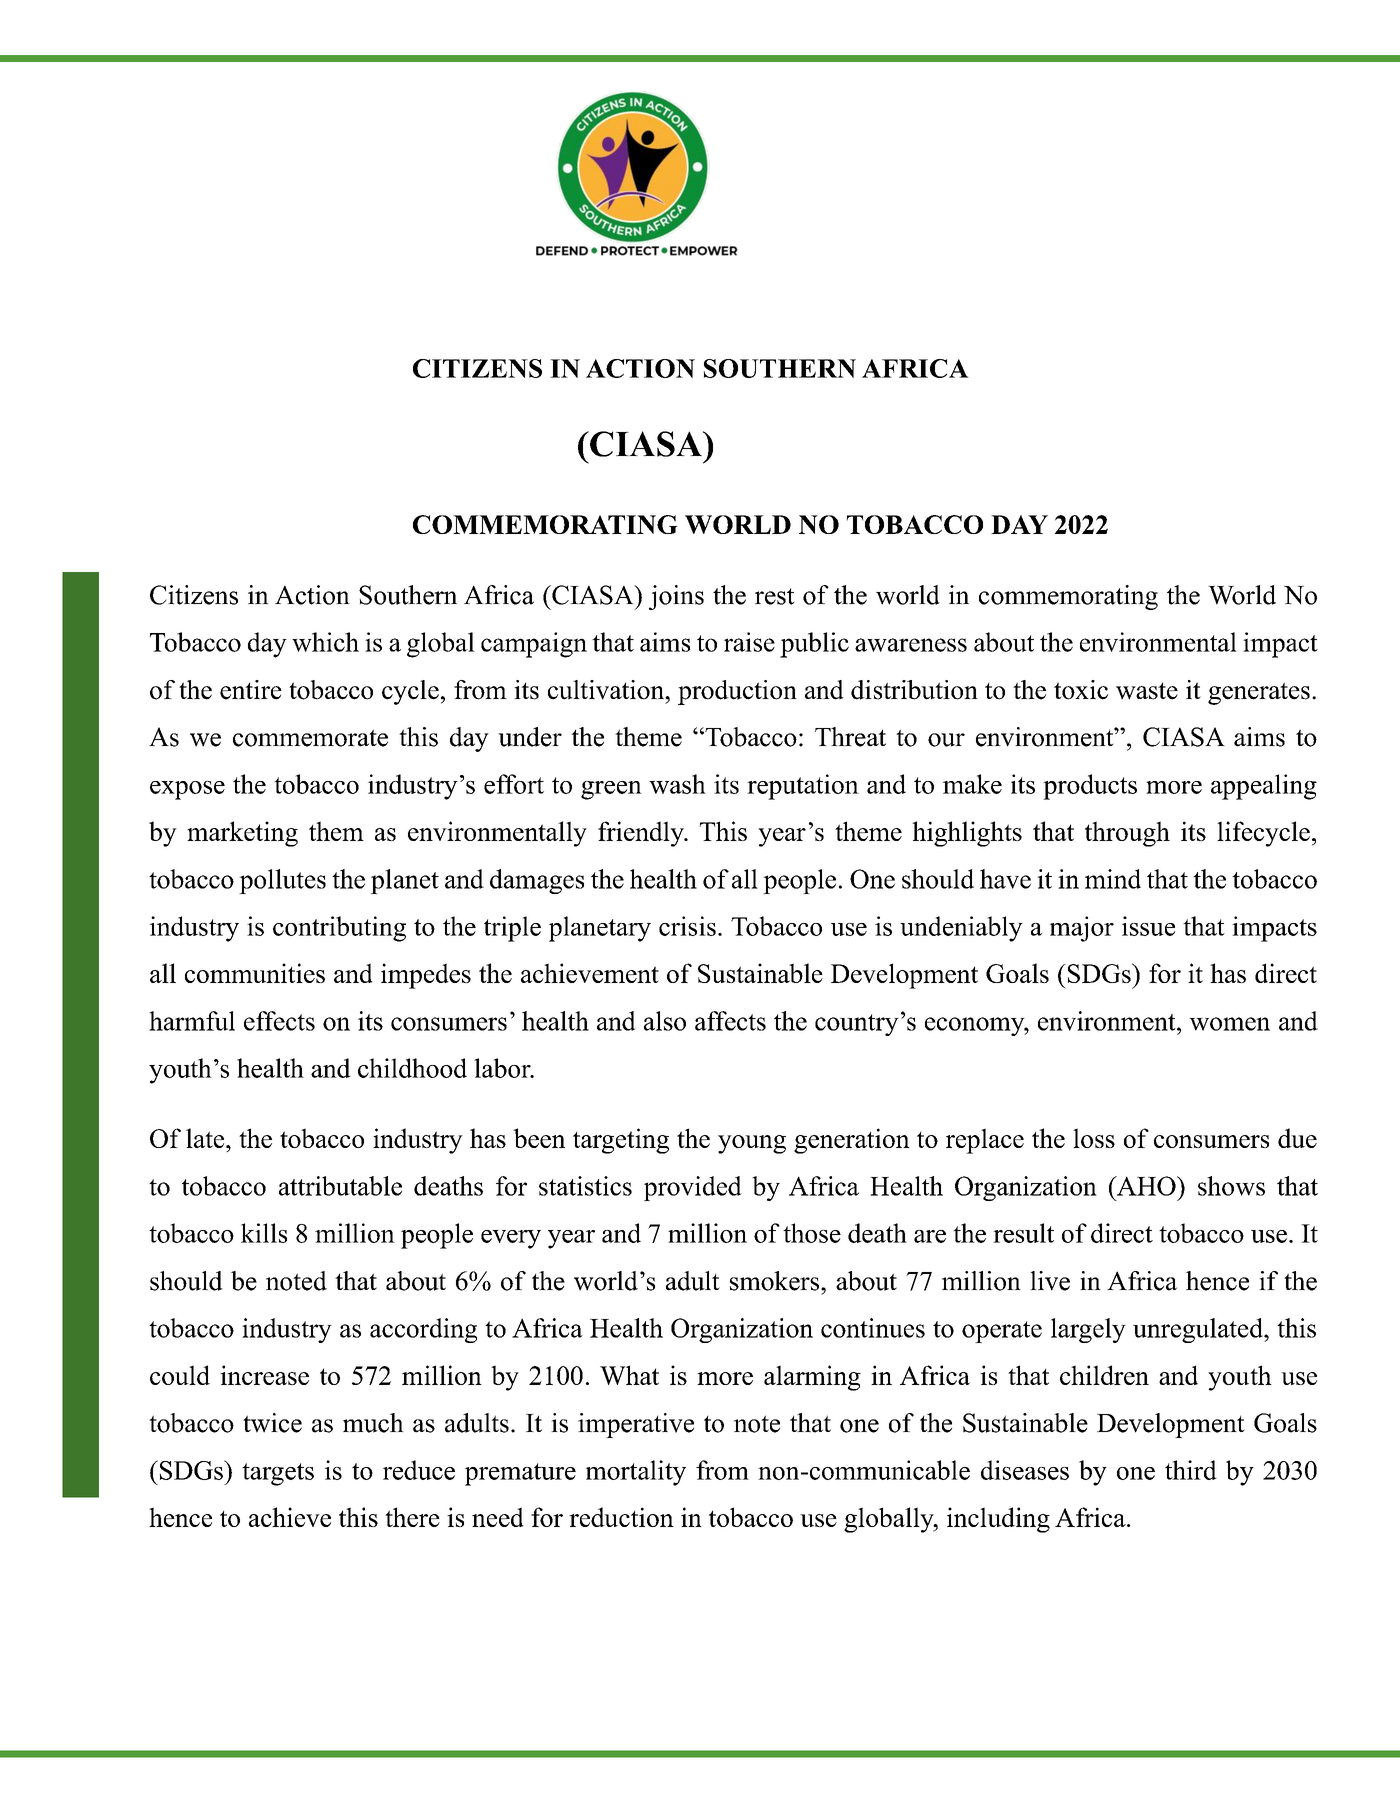 This document has height=1812, width=1400. Describe the element at coordinates (642, 834) in the document. I see `friendly` at that location.
